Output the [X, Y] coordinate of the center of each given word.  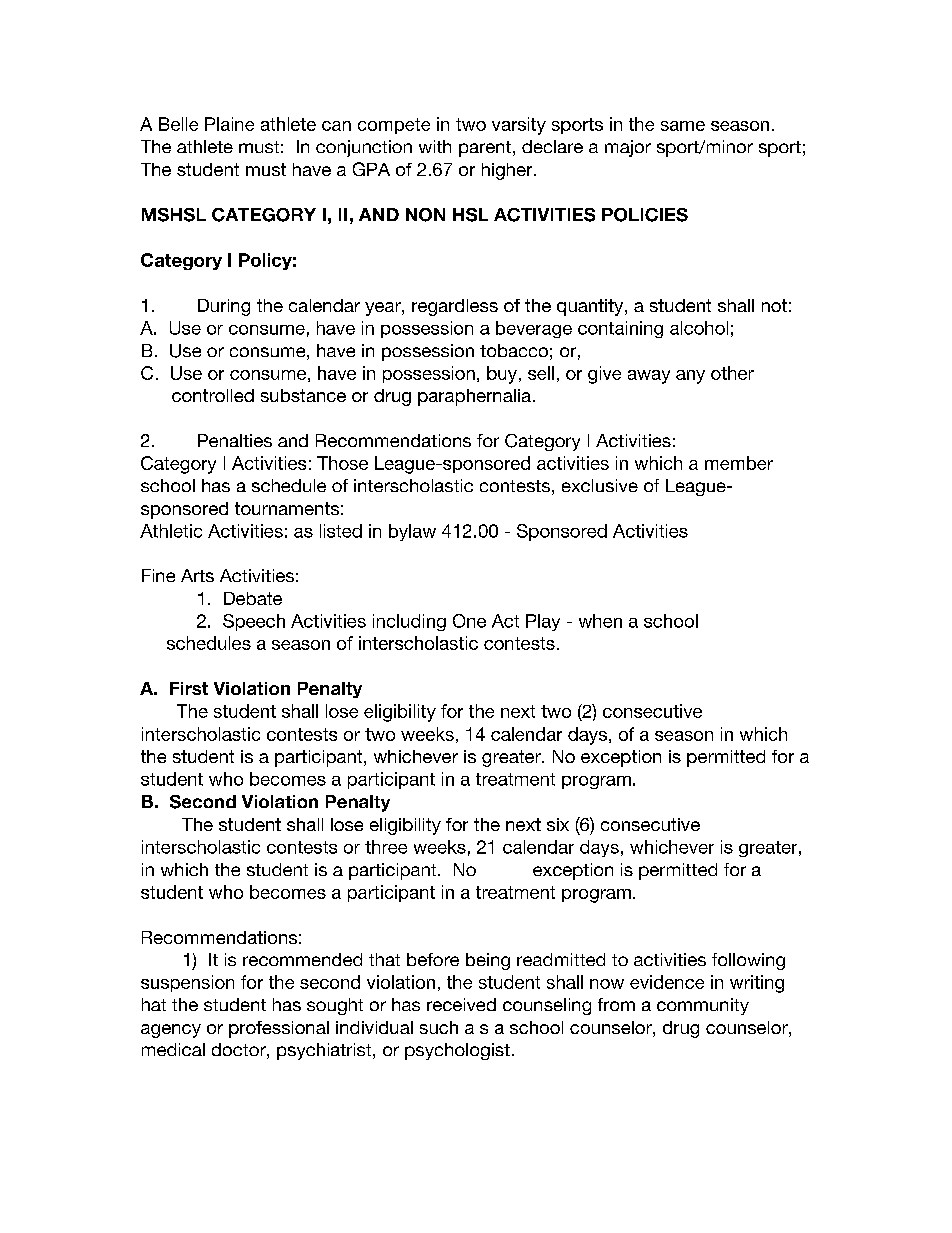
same [683, 126]
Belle [178, 124]
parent [485, 149]
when [600, 621]
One [469, 621]
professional [279, 1029]
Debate [253, 598]
